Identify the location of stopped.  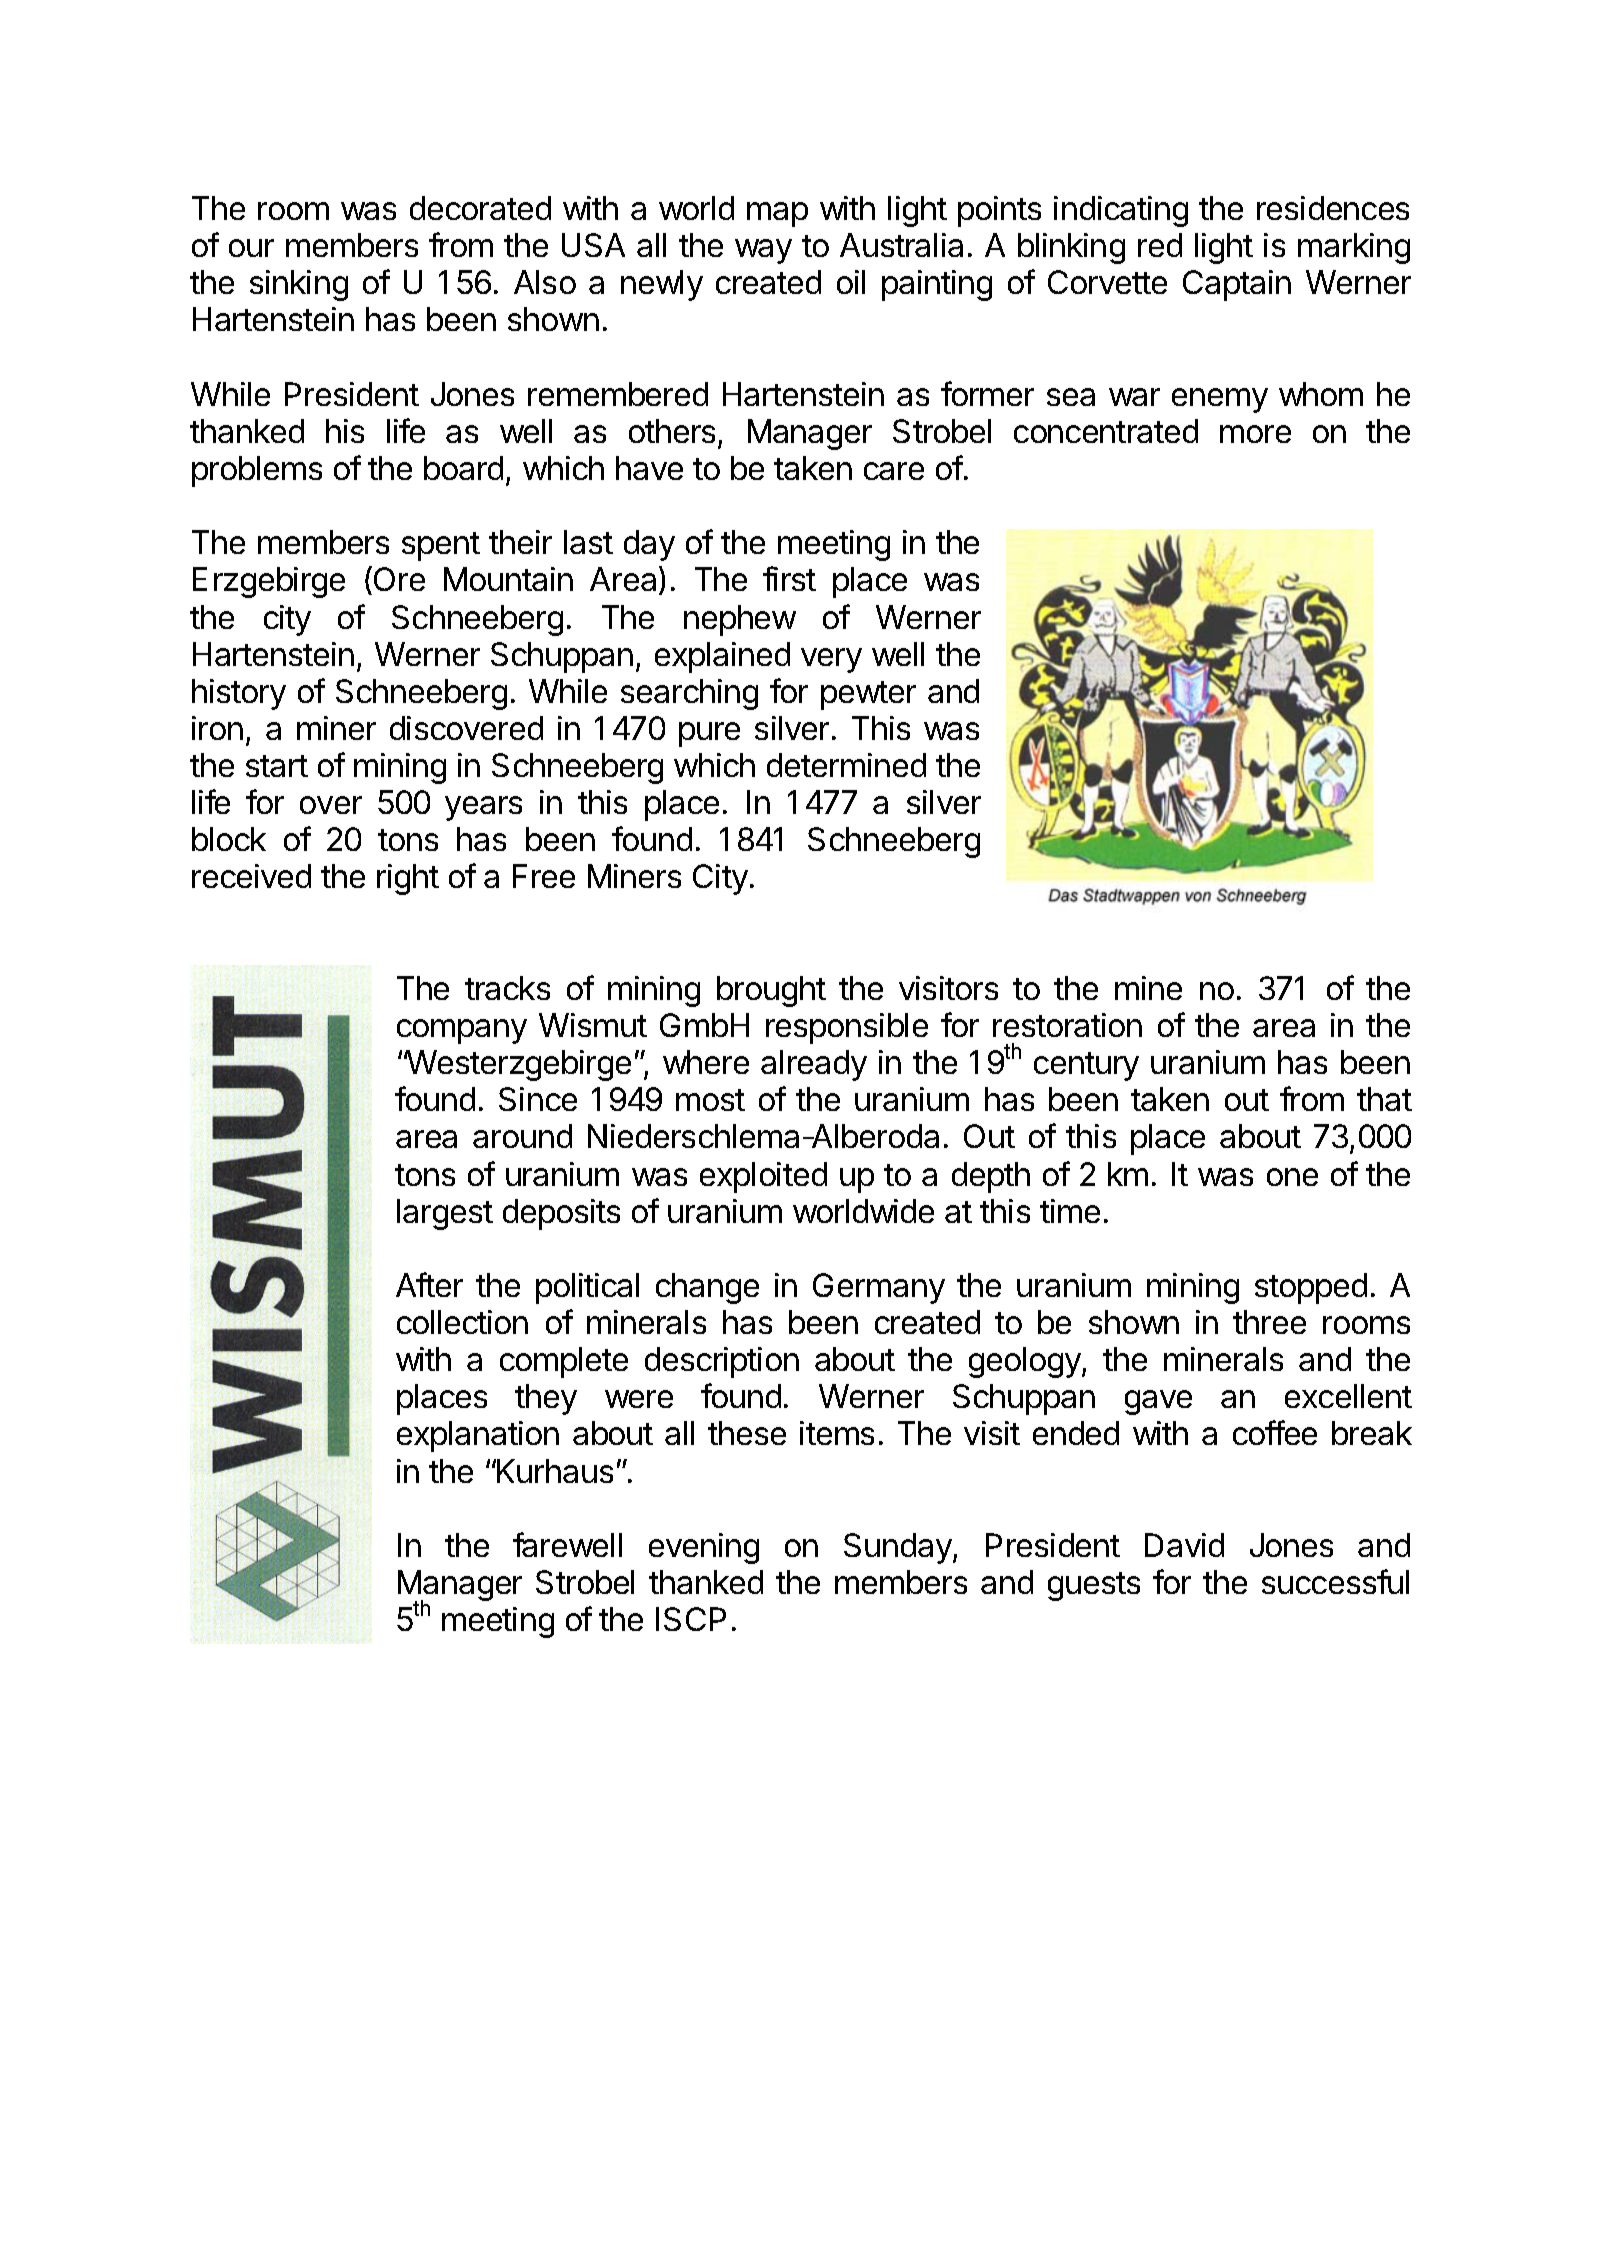
(1311, 1288).
